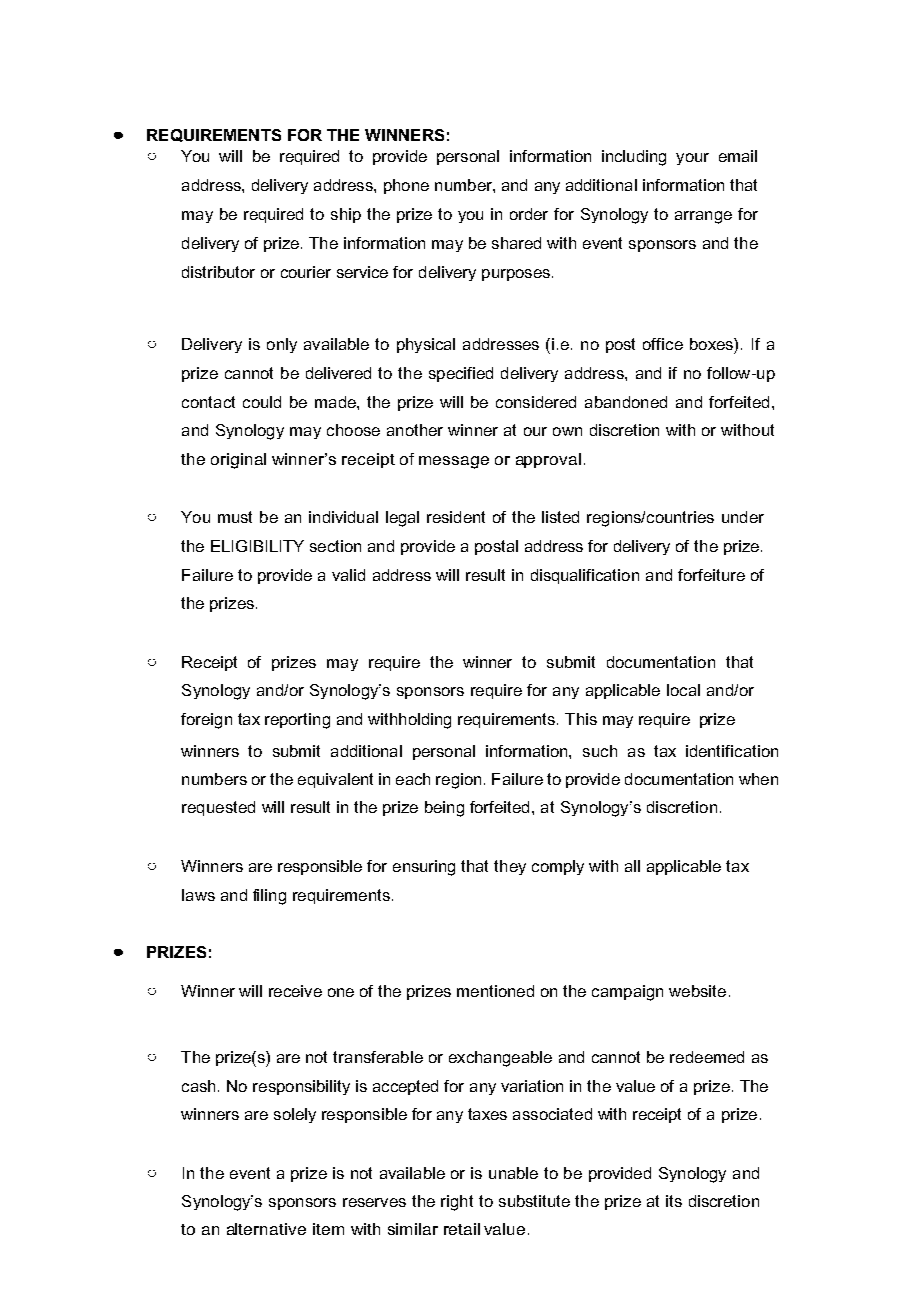 Image resolution: width=924 pixels, height=1307 pixels. I want to click on all, so click(632, 866).
